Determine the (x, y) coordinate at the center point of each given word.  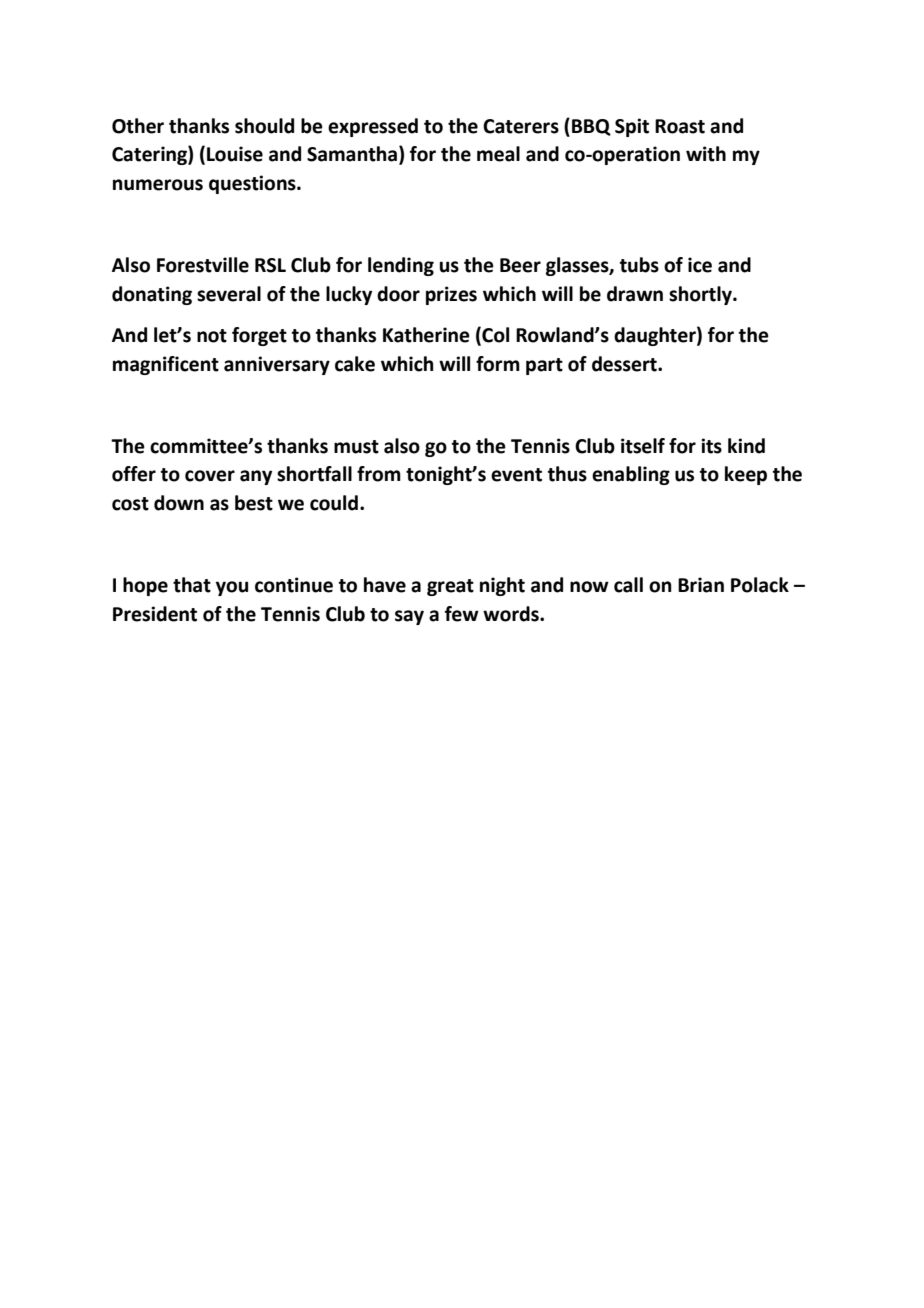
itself (643, 446)
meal (498, 154)
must (356, 447)
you (232, 588)
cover (210, 476)
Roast (680, 126)
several (229, 294)
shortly (701, 295)
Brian (701, 585)
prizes (451, 295)
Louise (235, 154)
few (462, 614)
